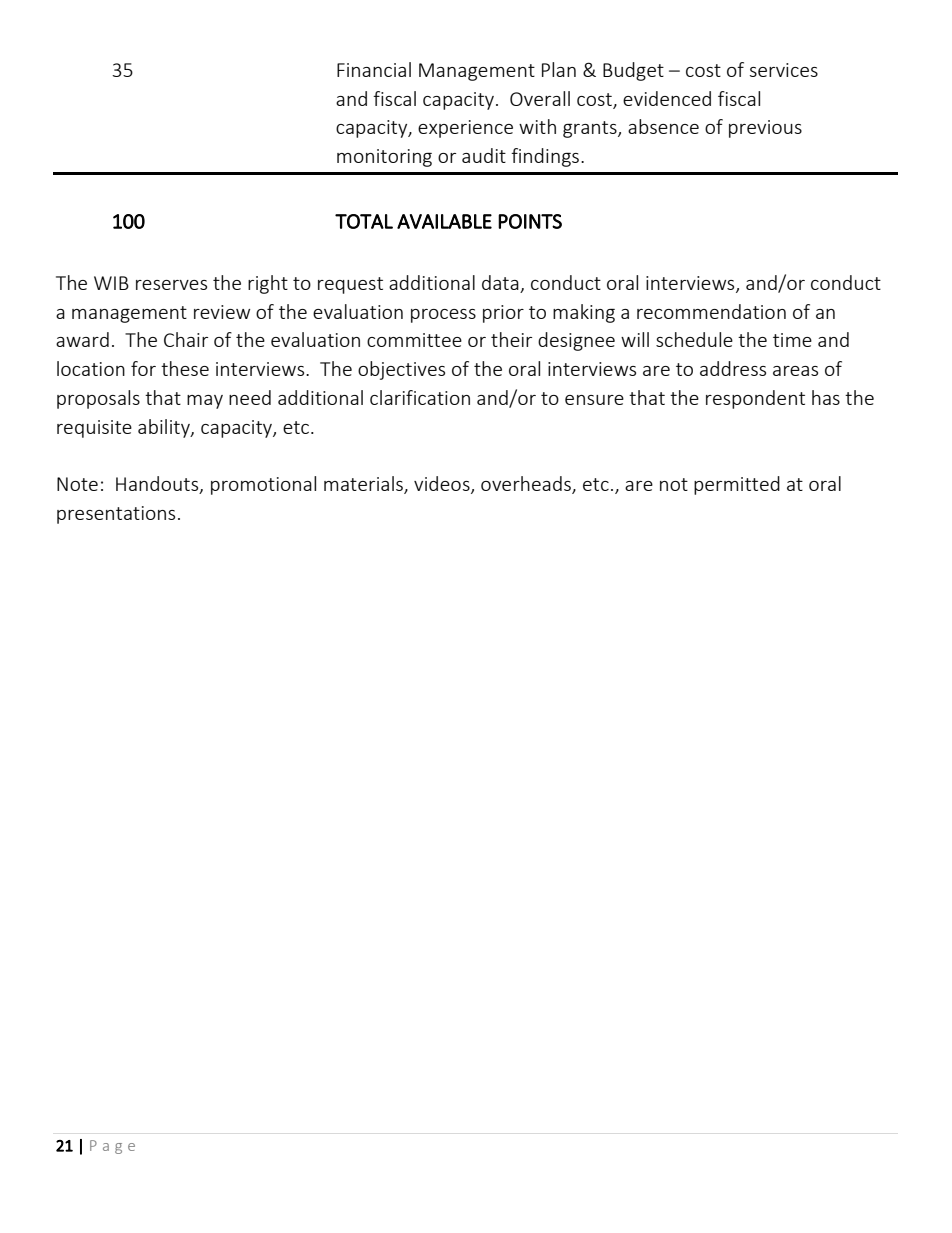 This screenshot has height=1233, width=952. I want to click on may, so click(205, 402).
